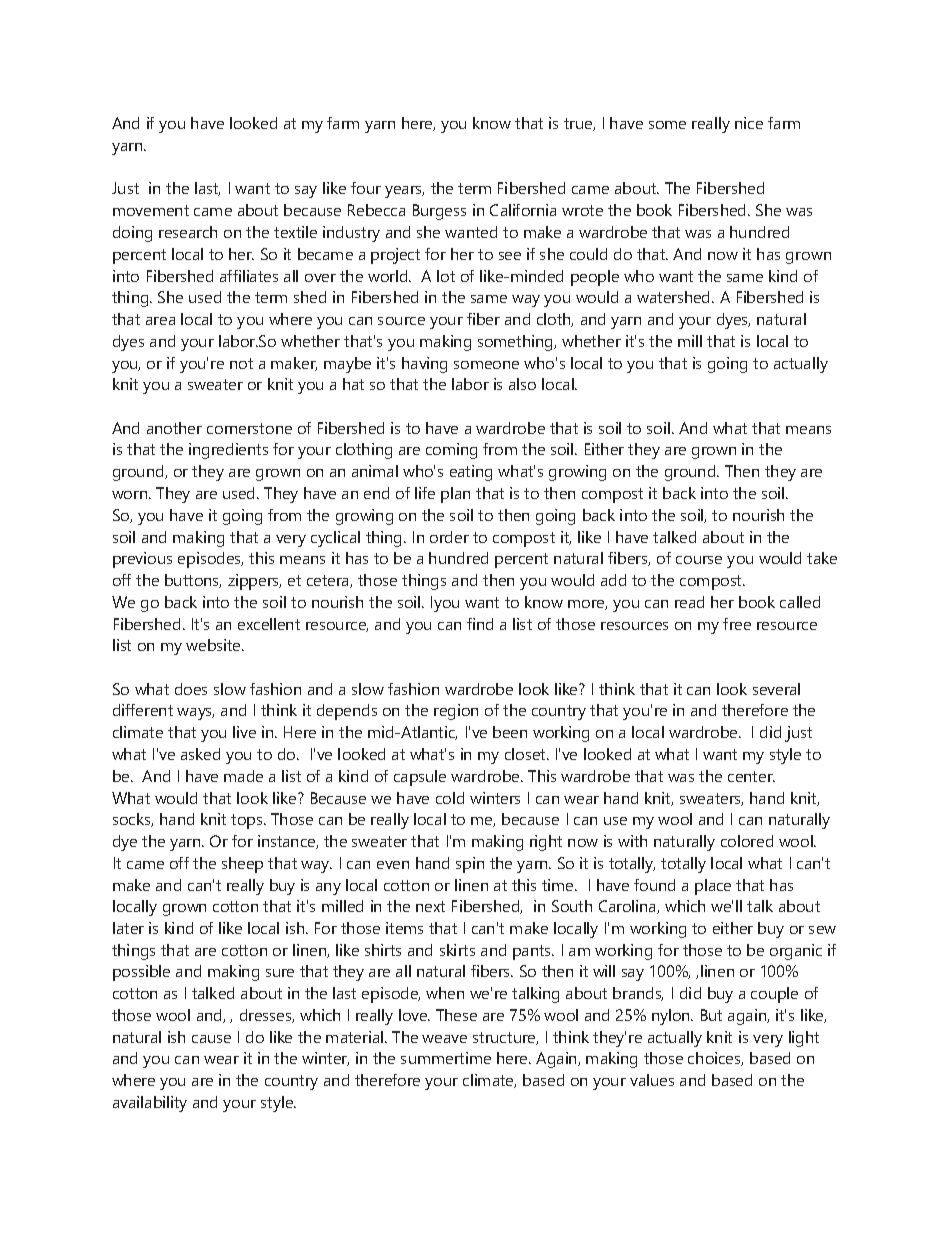 The width and height of the page is (952, 1233). I want to click on free, so click(737, 624).
